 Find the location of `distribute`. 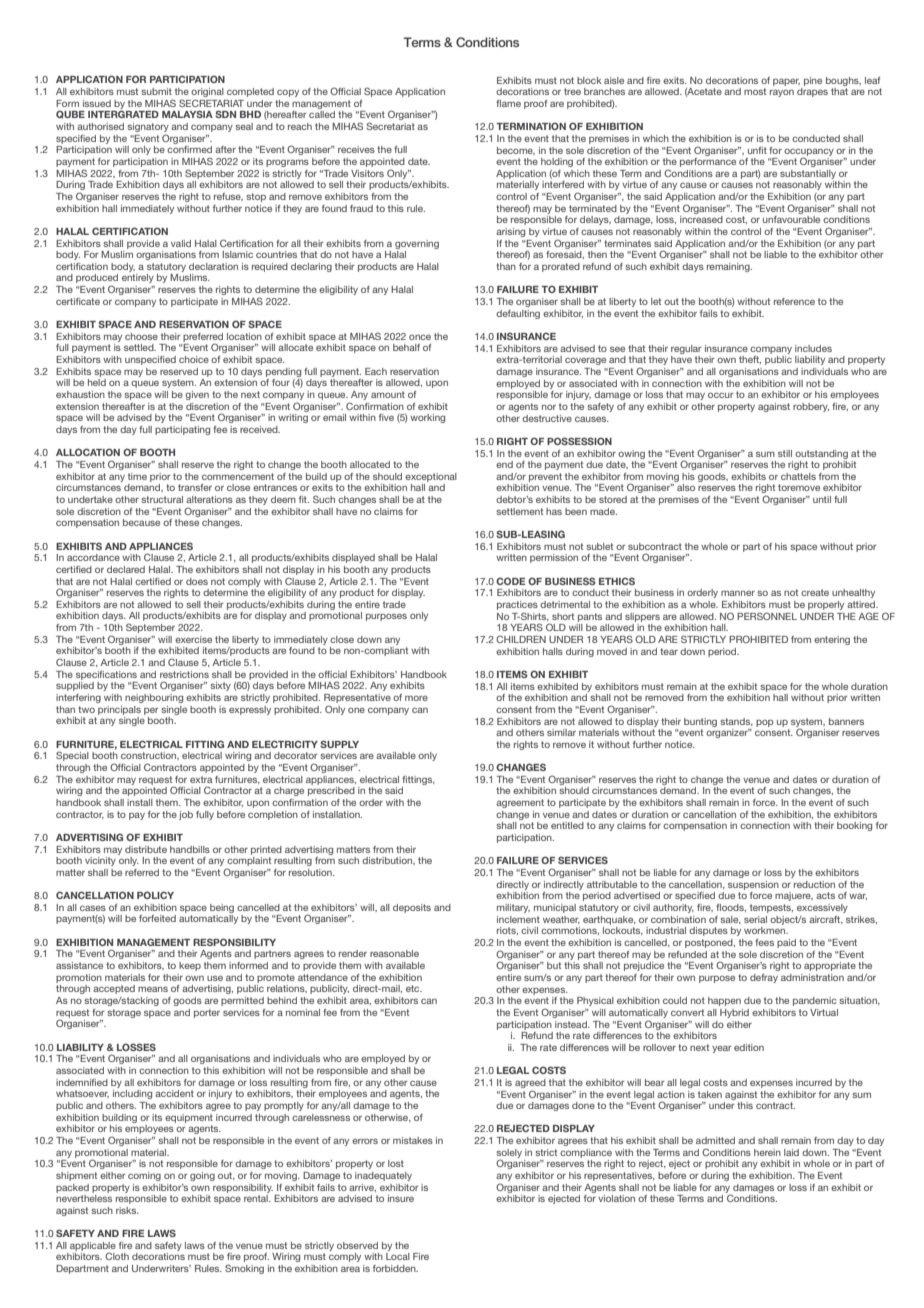

distribute is located at coordinates (146, 849).
